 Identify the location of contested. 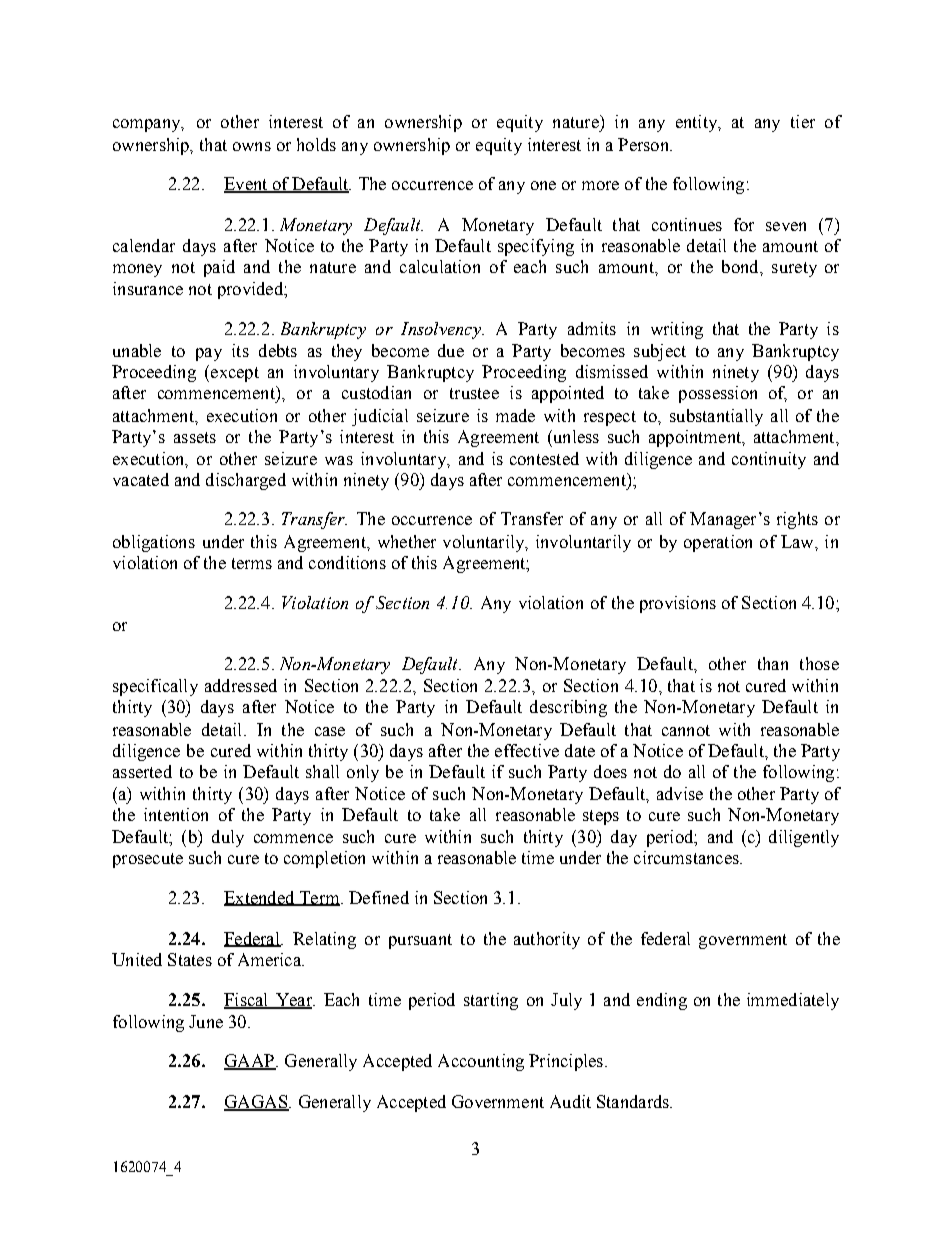
(544, 458).
